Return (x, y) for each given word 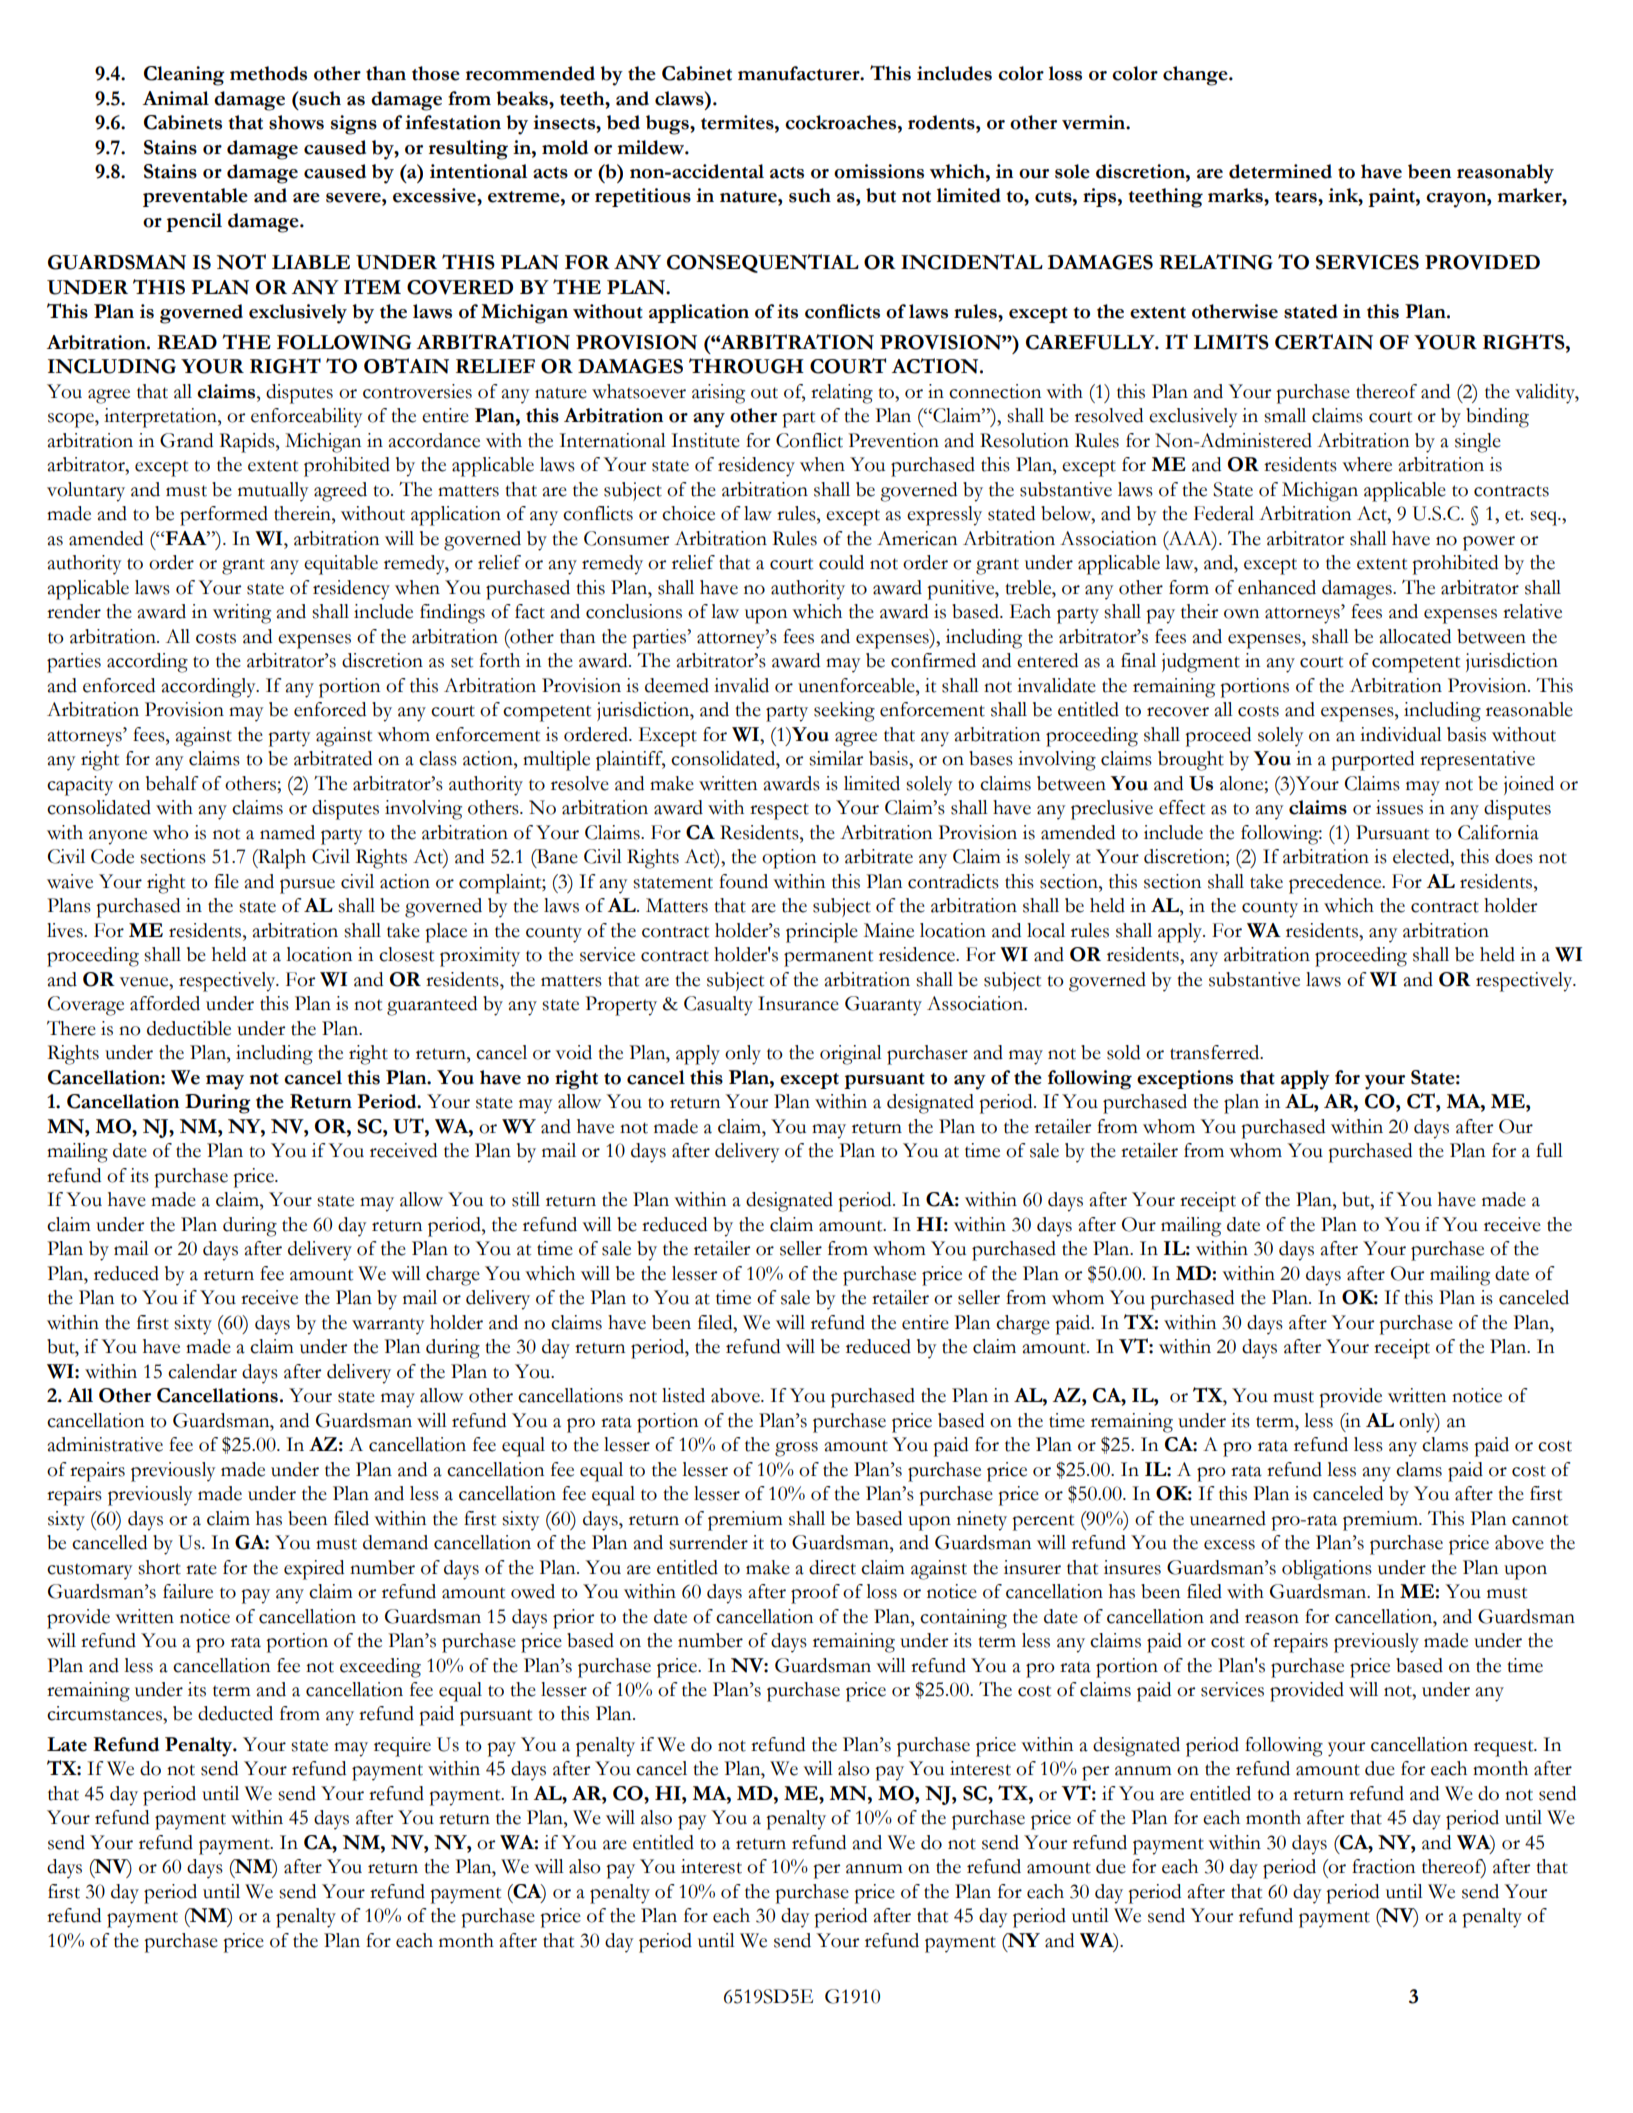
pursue (307, 886)
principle (822, 933)
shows (296, 122)
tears (1297, 197)
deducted (235, 1713)
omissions (879, 171)
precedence (1336, 884)
